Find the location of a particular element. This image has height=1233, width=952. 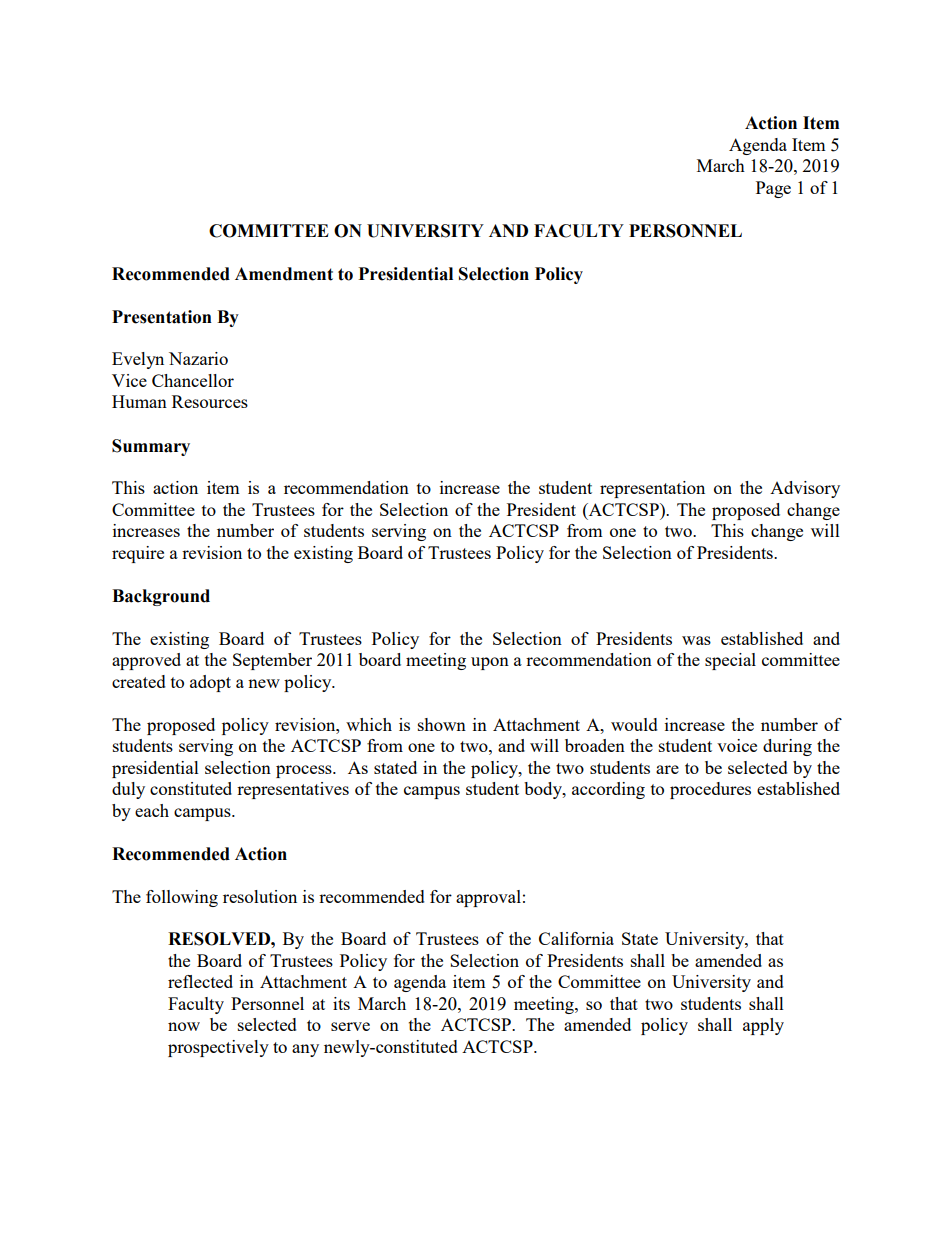

Amendment is located at coordinates (284, 274).
